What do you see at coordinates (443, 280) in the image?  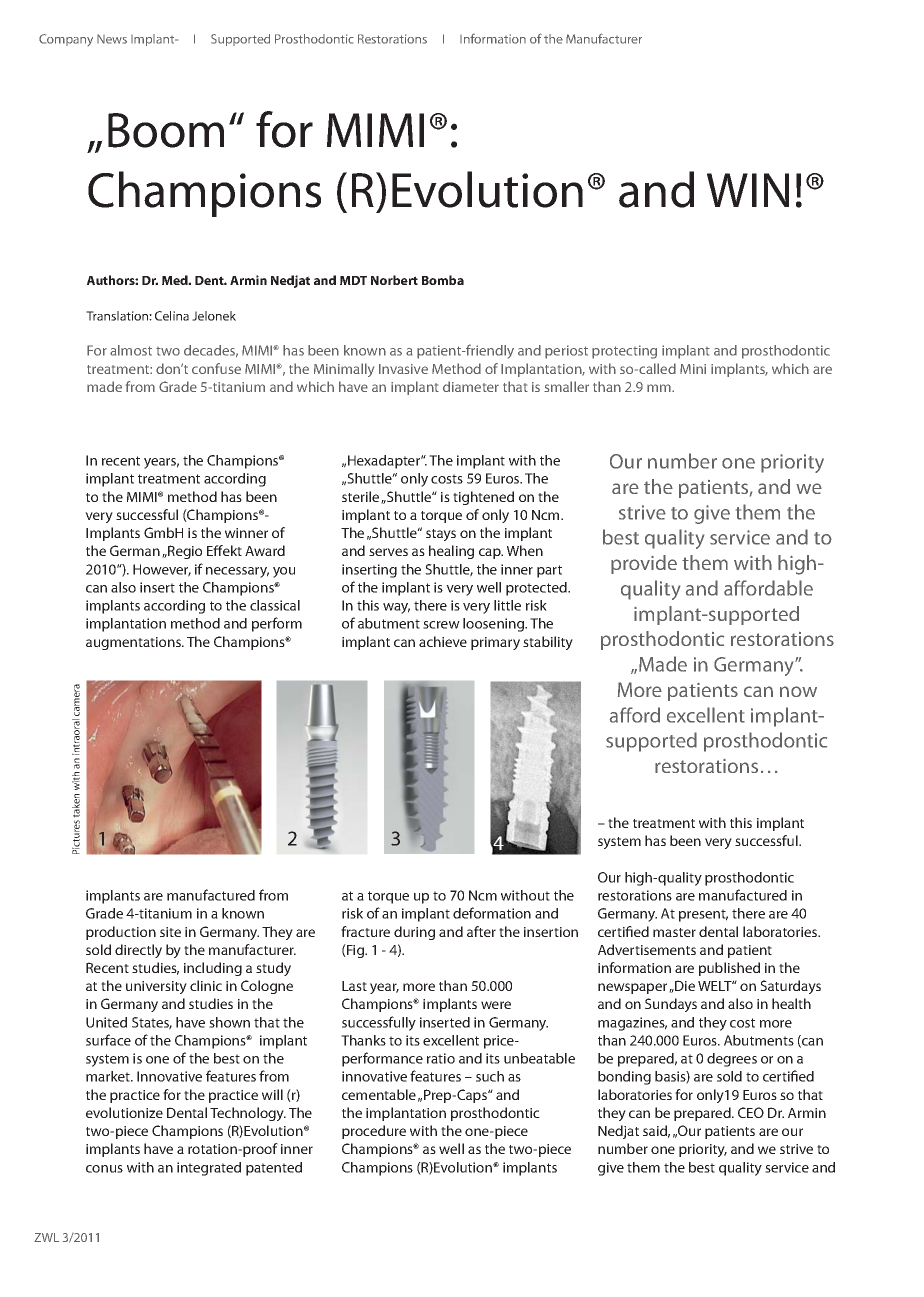 I see `Bomba` at bounding box center [443, 280].
